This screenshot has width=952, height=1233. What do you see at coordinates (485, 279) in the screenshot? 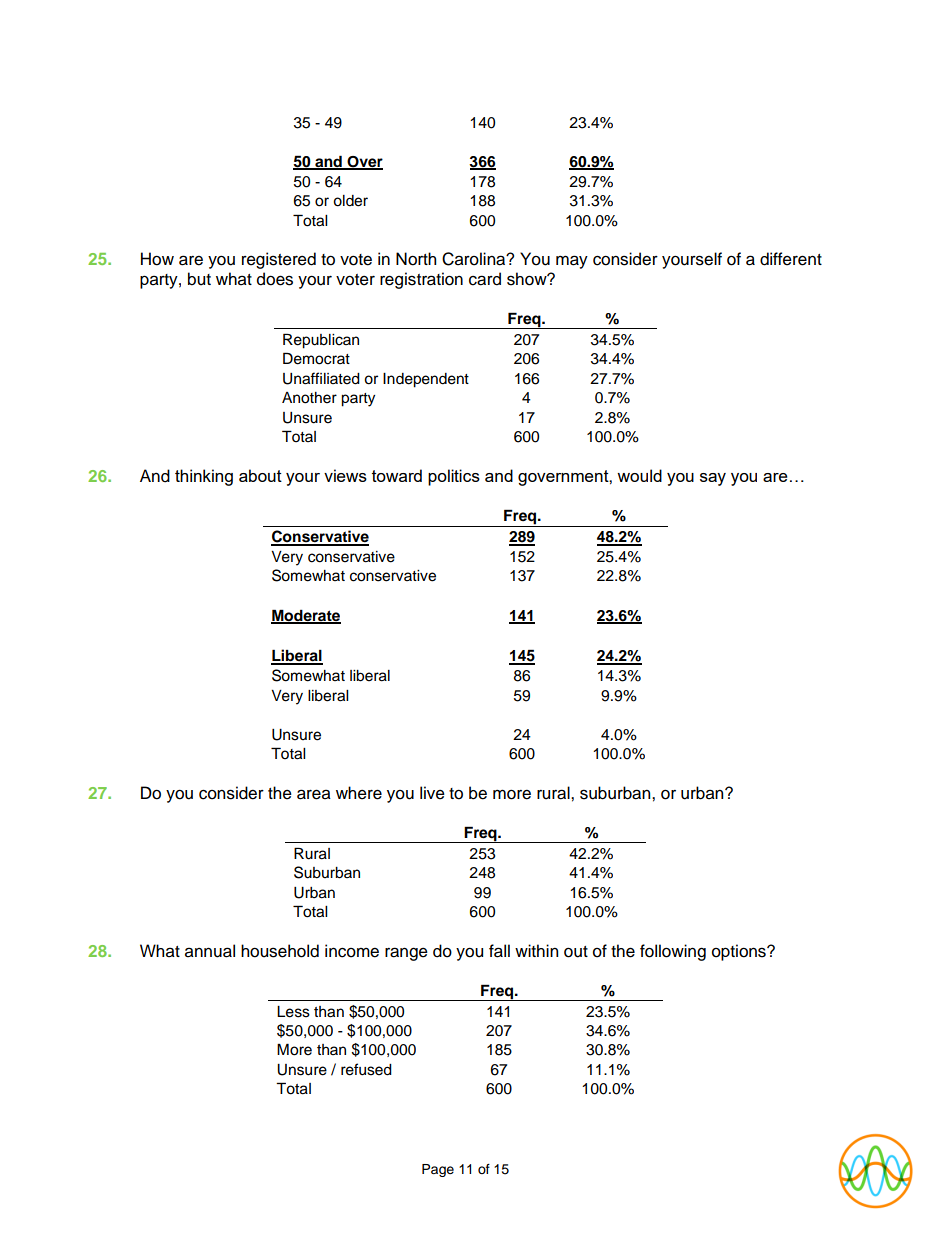
I see `card` at bounding box center [485, 279].
